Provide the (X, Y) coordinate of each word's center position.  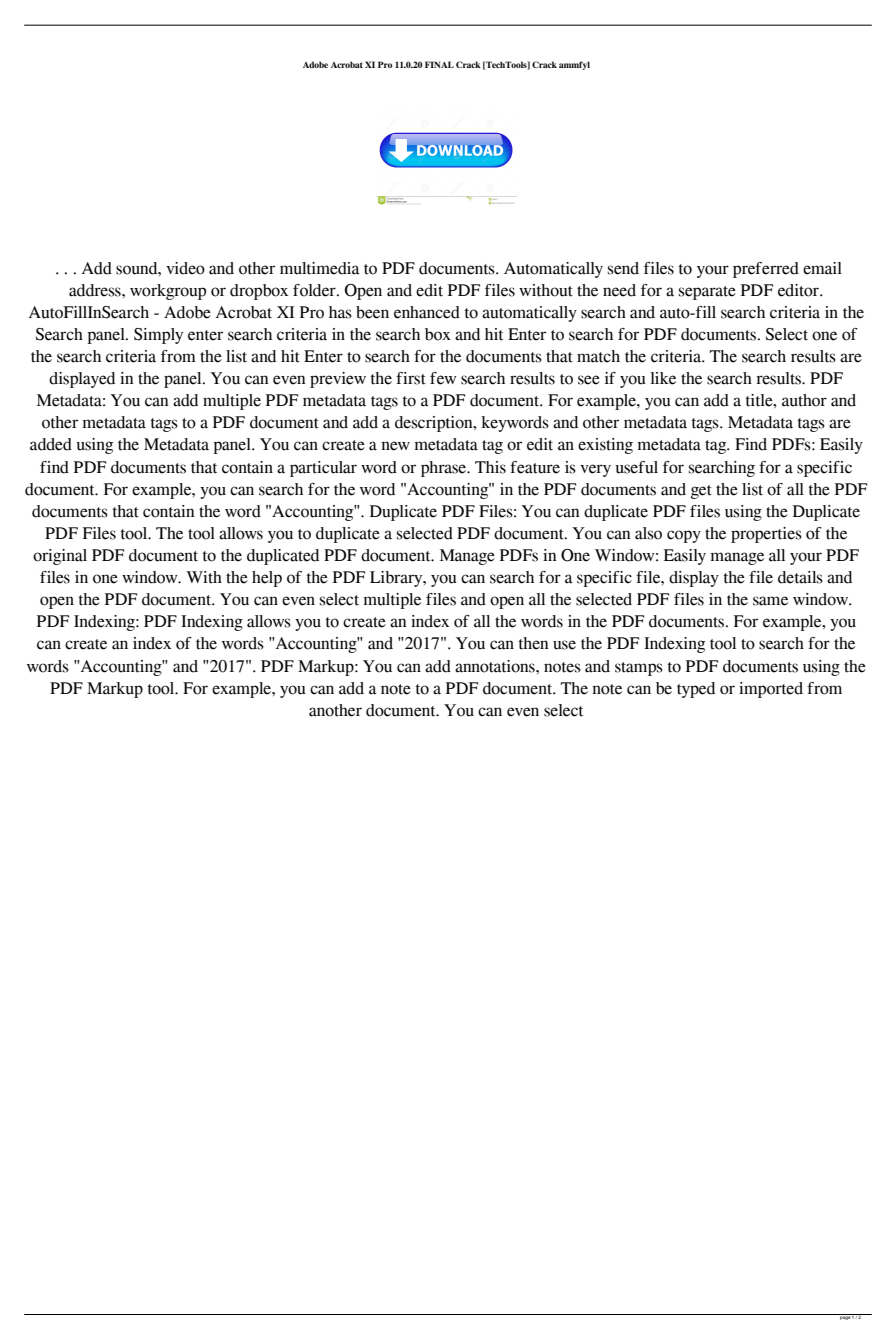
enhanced (427, 312)
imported (771, 690)
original (60, 557)
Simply (158, 336)
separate (707, 293)
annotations (496, 666)
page (845, 1317)
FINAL (439, 64)
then (533, 643)
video (185, 268)
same (770, 601)
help (267, 579)
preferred (766, 270)
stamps (639, 669)
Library (397, 579)
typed (696, 690)
